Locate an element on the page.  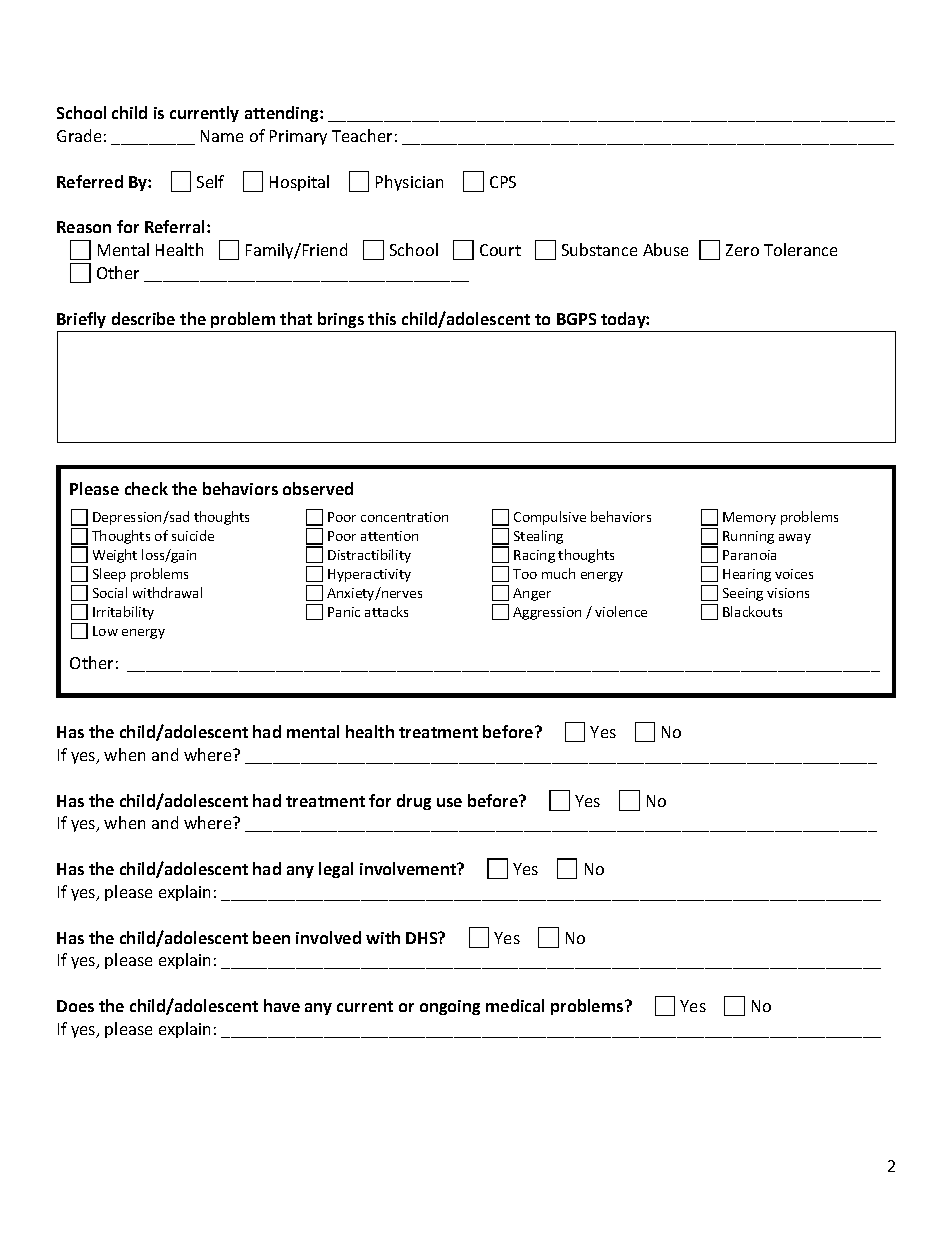
this is located at coordinates (382, 318).
